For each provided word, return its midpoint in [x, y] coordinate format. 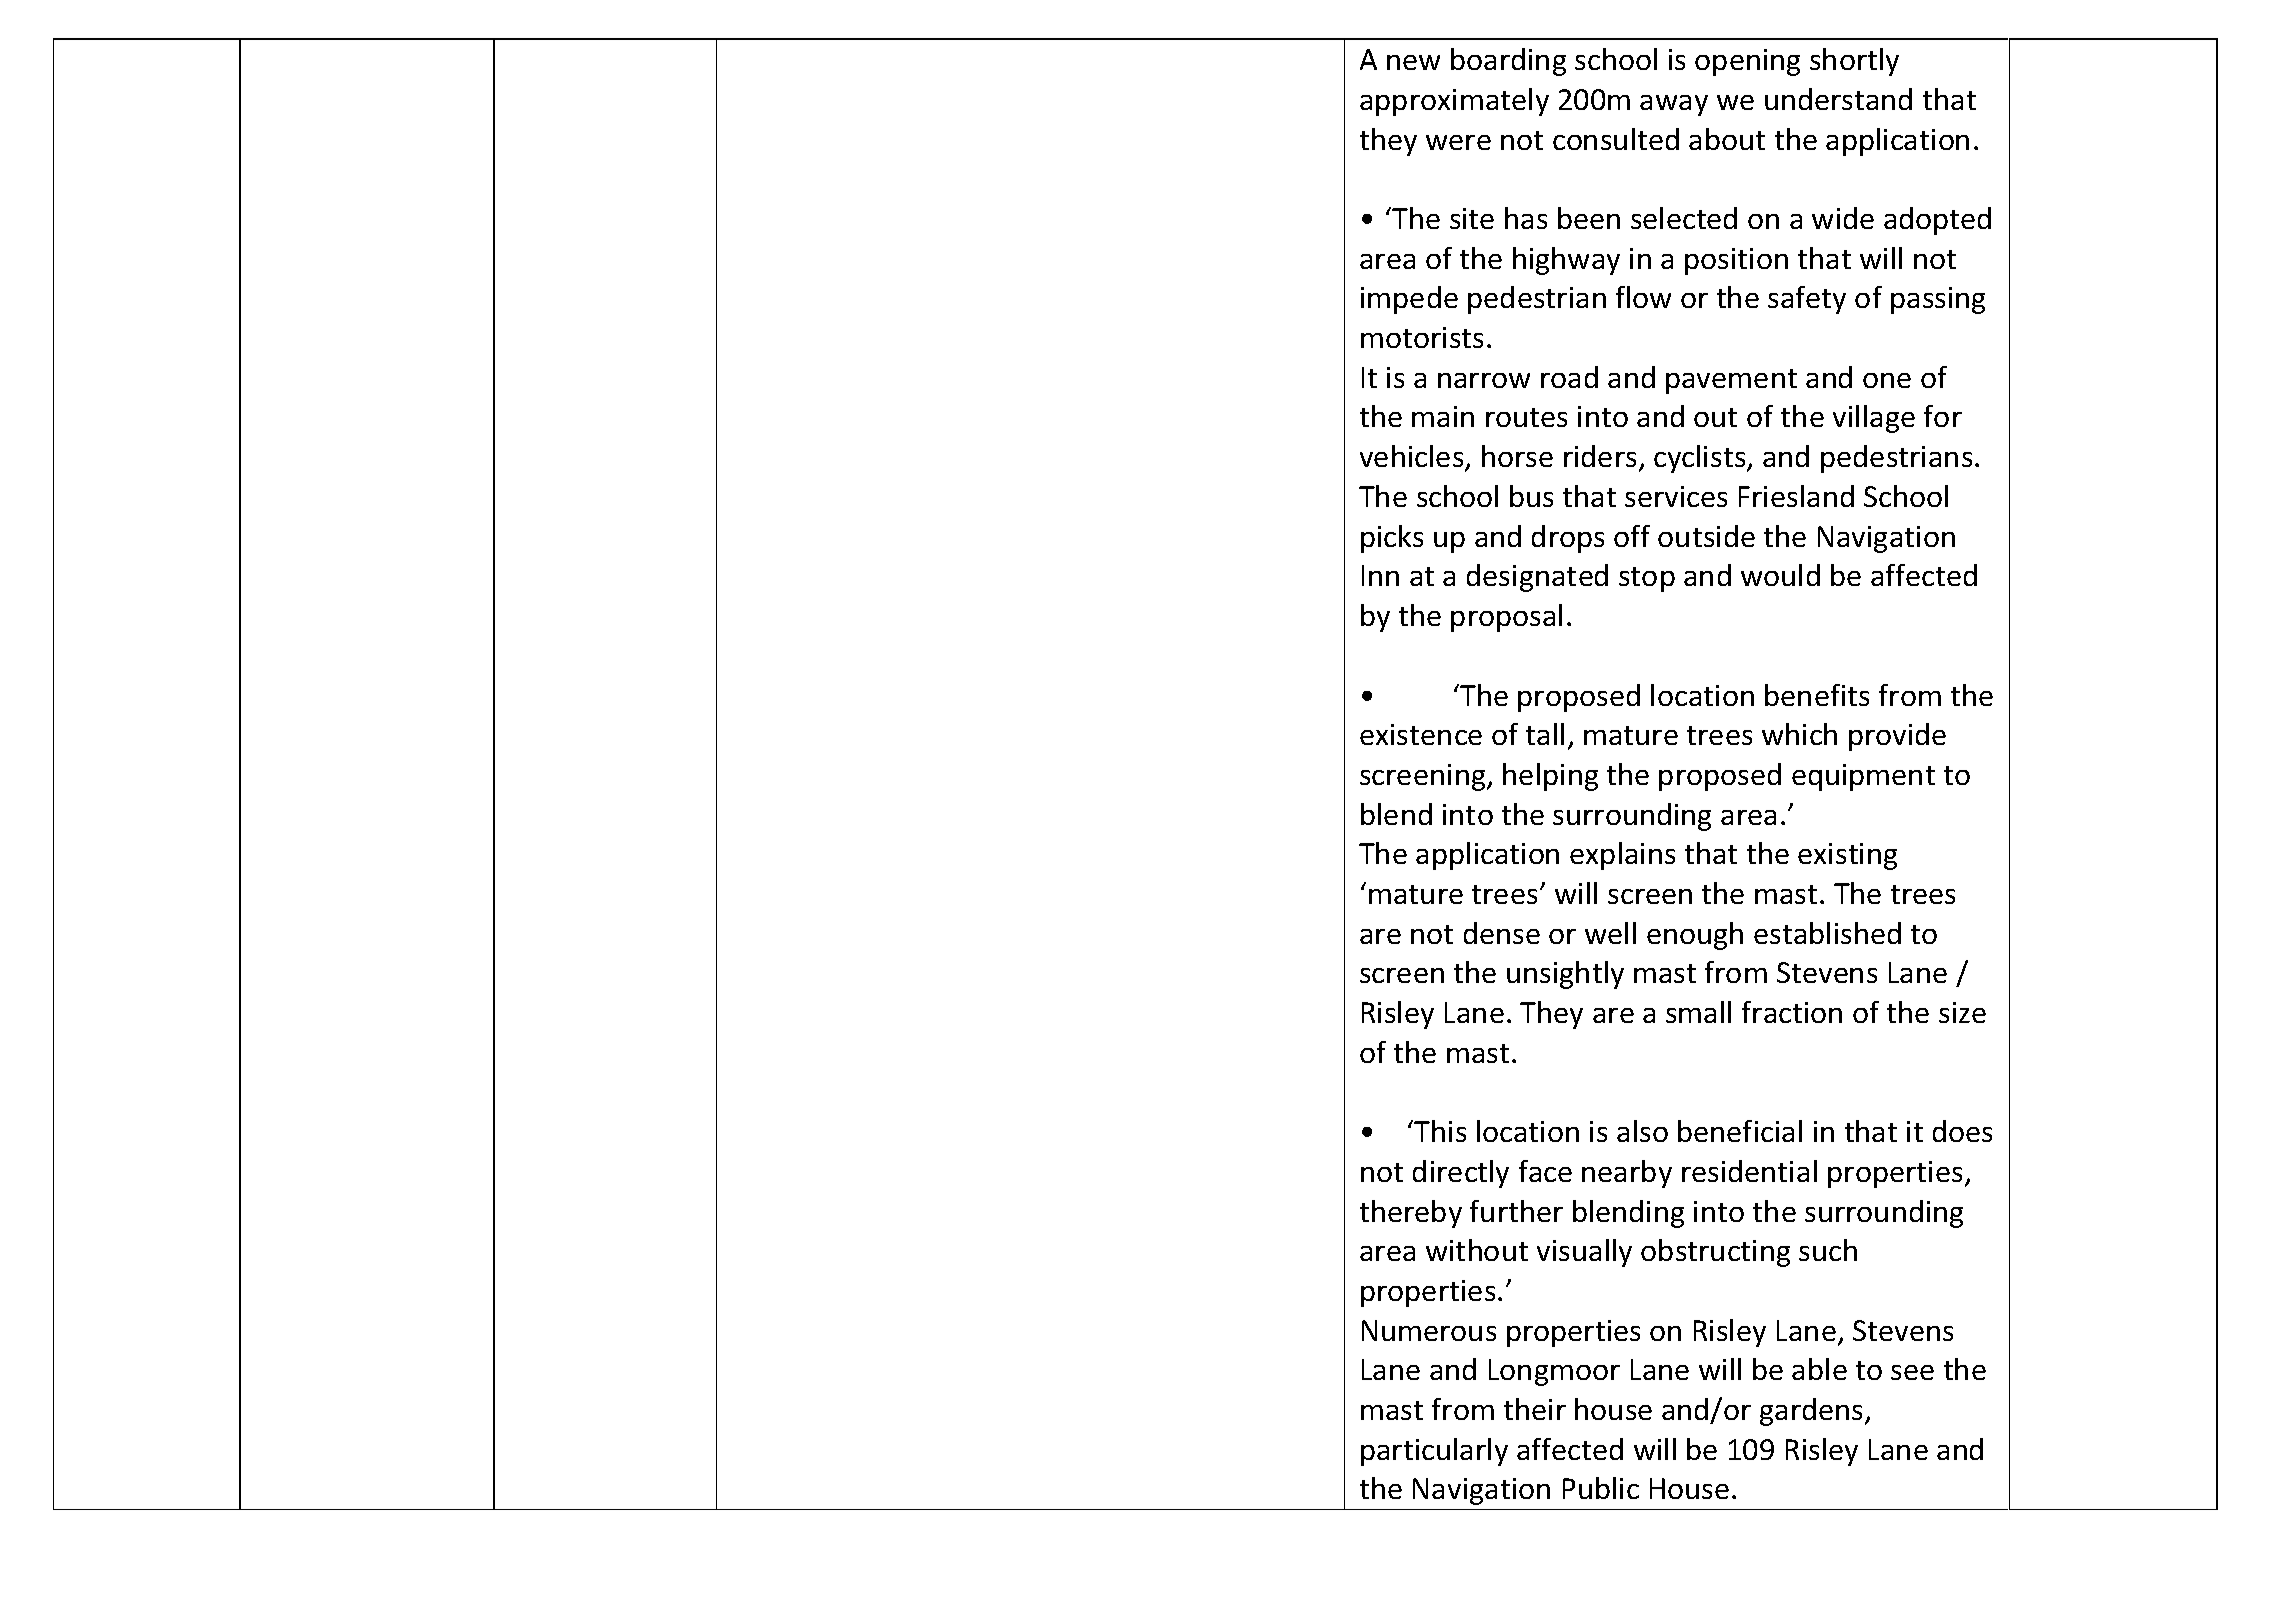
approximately [1454, 102]
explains [1622, 856]
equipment [1863, 777]
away [1674, 105]
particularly [1434, 1452]
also [1642, 1131]
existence [1421, 734]
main [1443, 416]
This [1439, 1131]
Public [1601, 1488]
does [1962, 1131]
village [1874, 419]
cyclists [1701, 459]
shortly [1854, 62]
